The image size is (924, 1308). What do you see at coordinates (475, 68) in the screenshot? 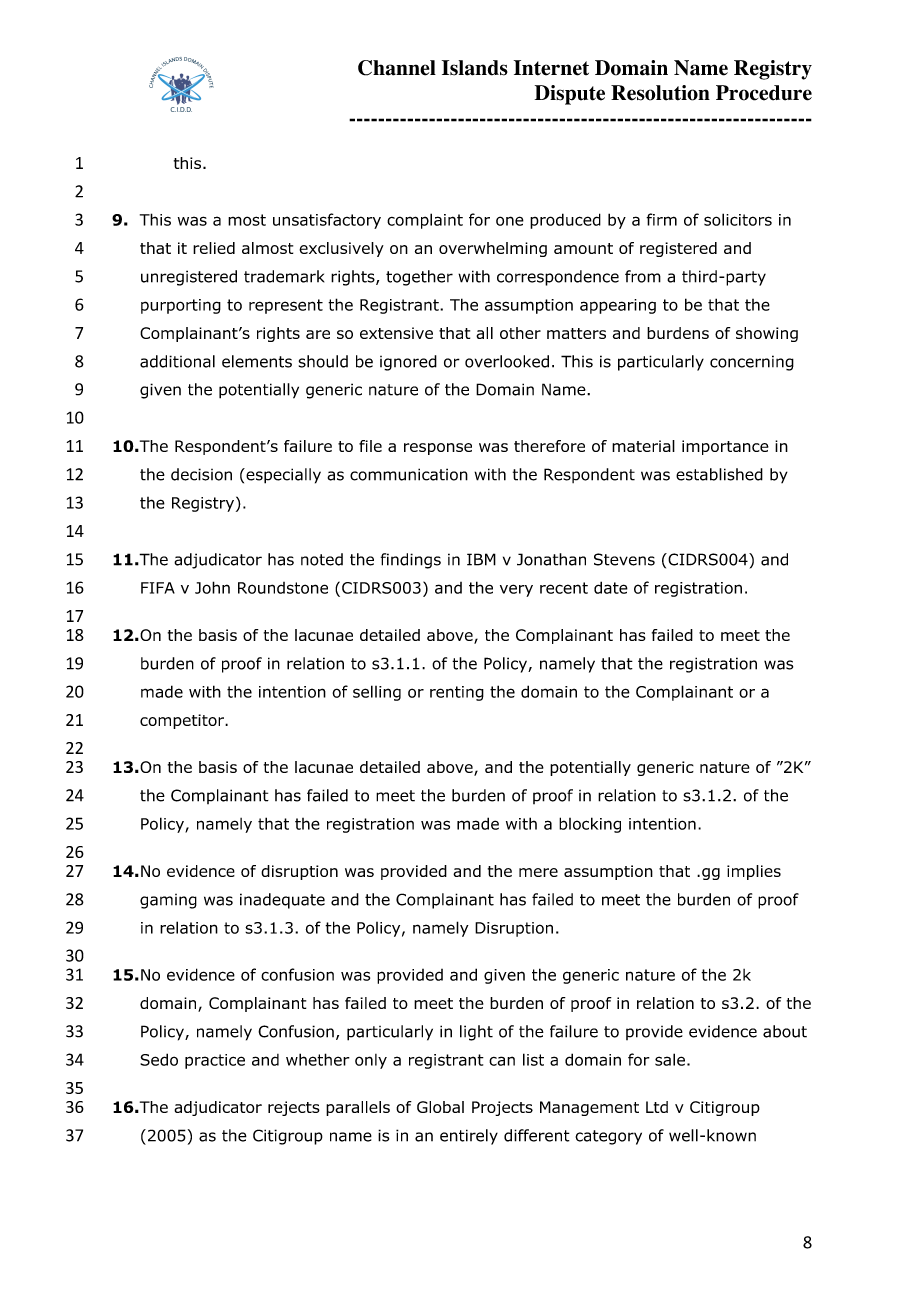
I see `Islands` at bounding box center [475, 68].
